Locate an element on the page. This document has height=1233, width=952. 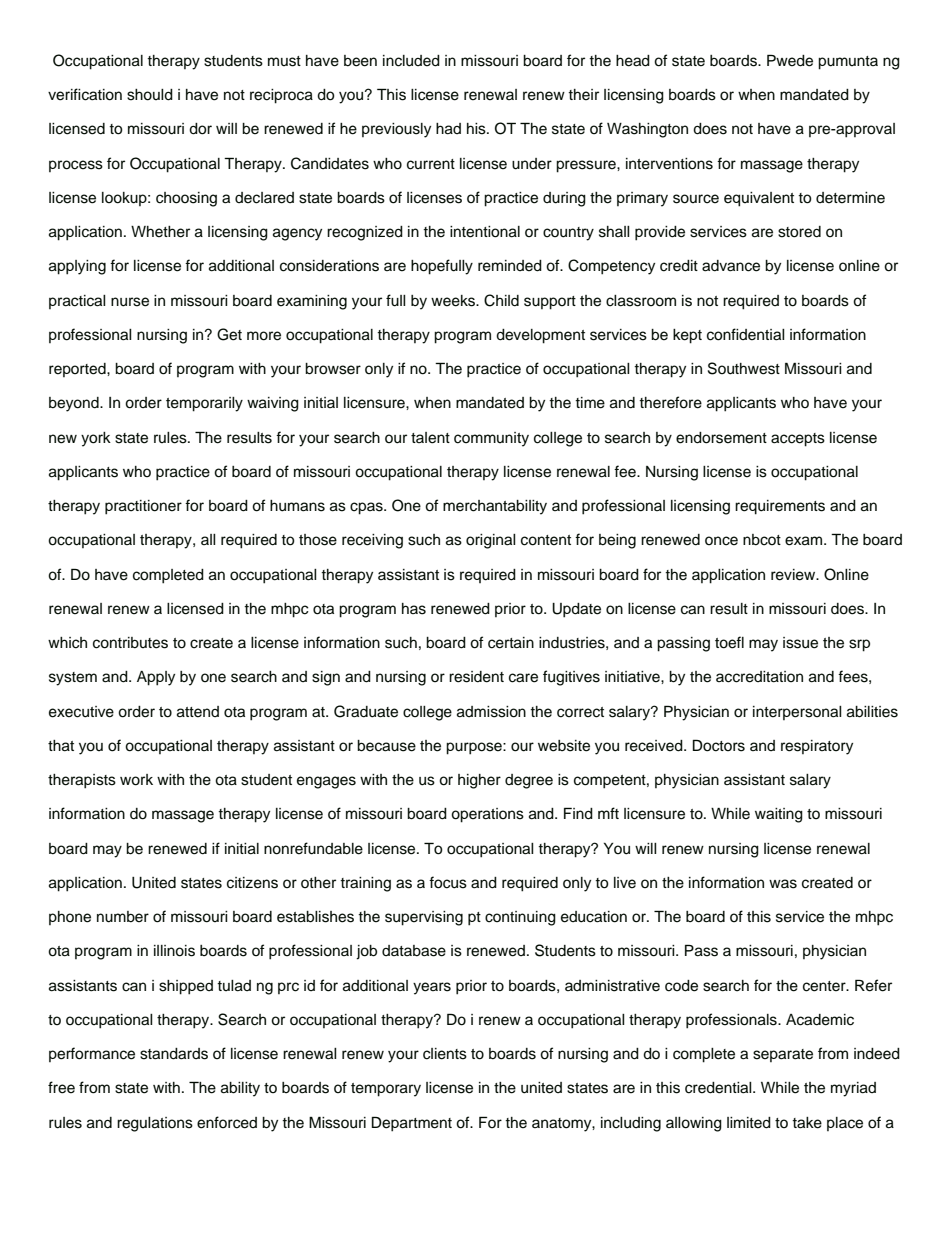
take is located at coordinates (807, 1123).
